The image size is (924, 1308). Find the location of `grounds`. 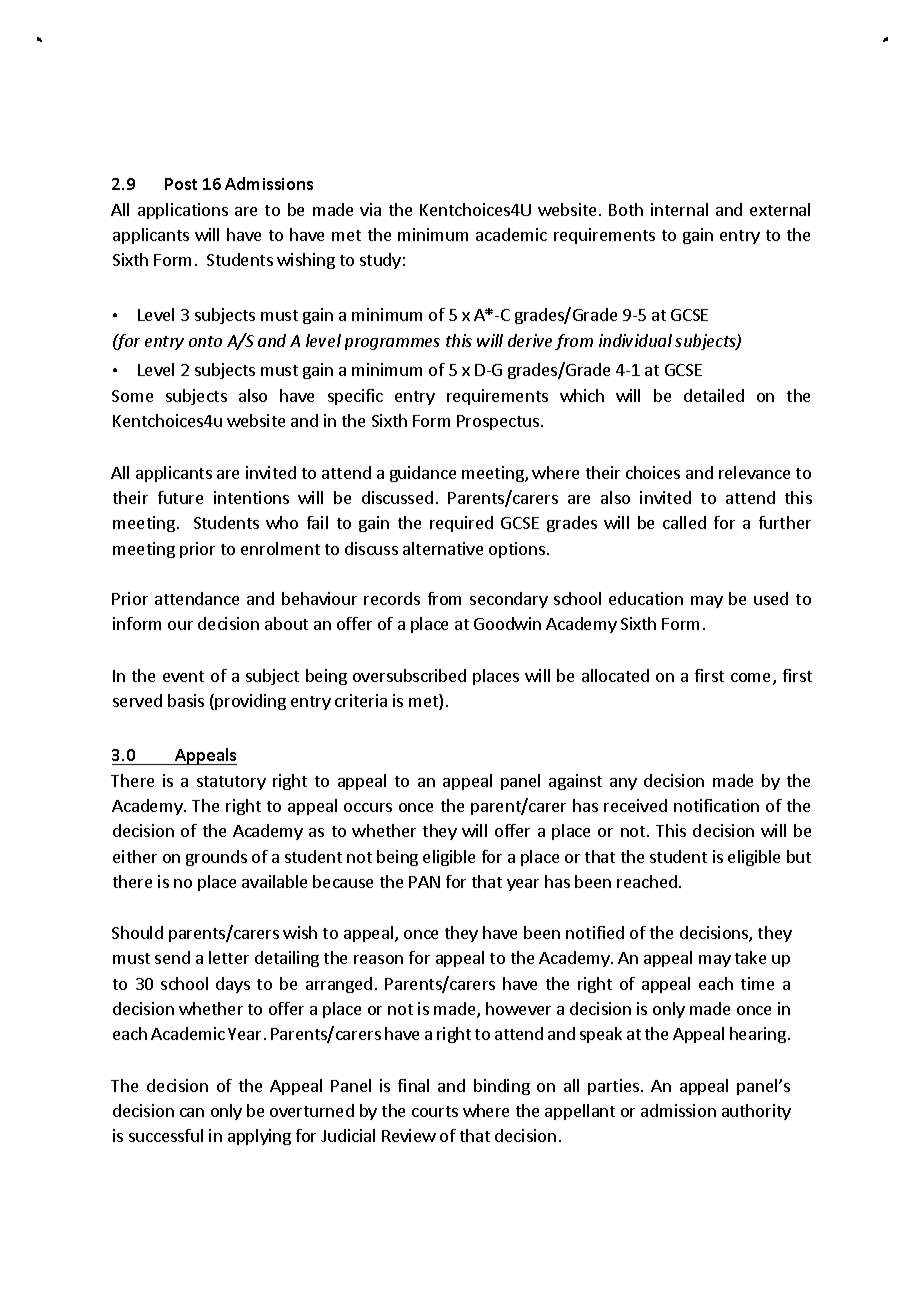

grounds is located at coordinates (216, 858).
